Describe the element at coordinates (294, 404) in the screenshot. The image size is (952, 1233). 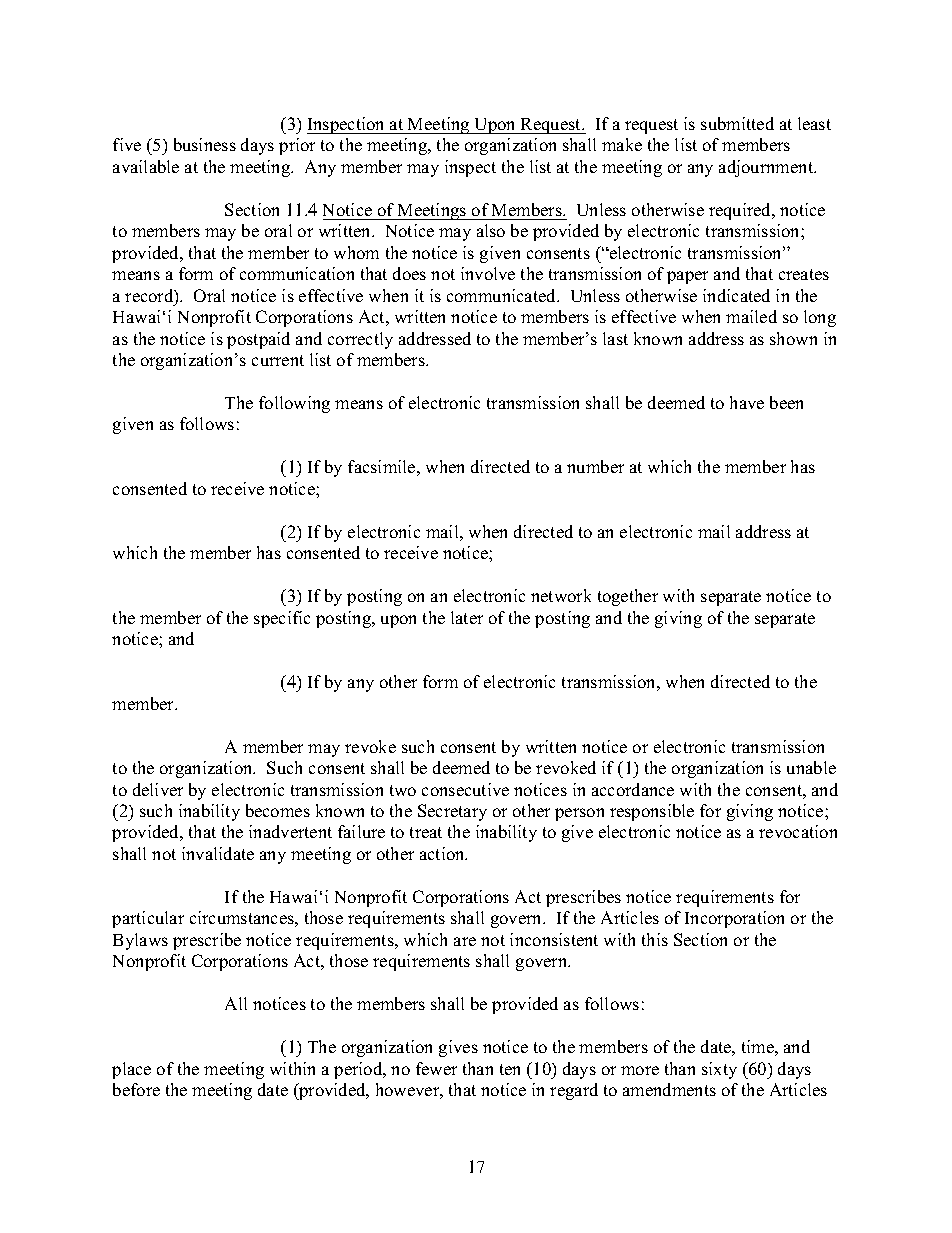
I see `following` at that location.
